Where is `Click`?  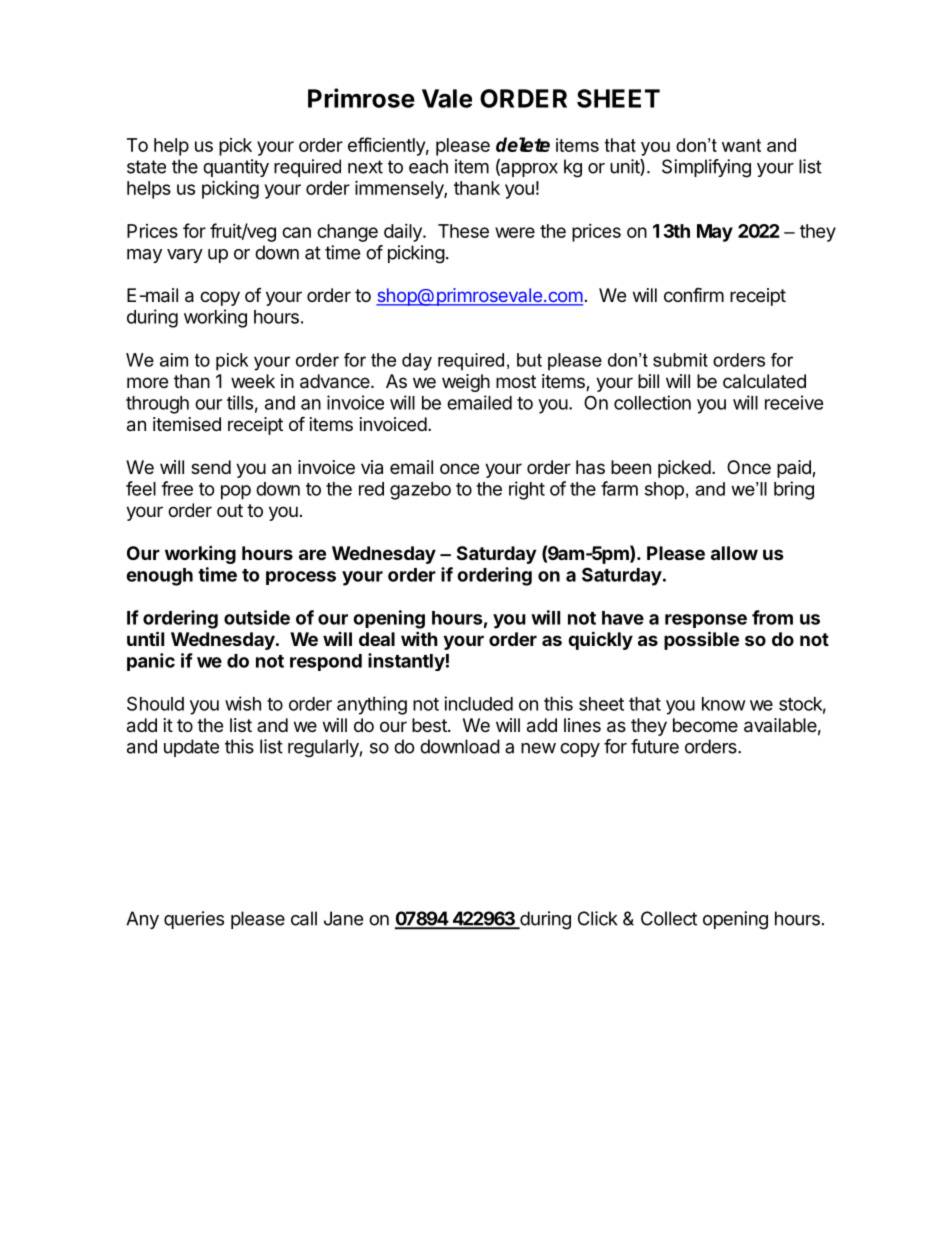
Click is located at coordinates (598, 918).
